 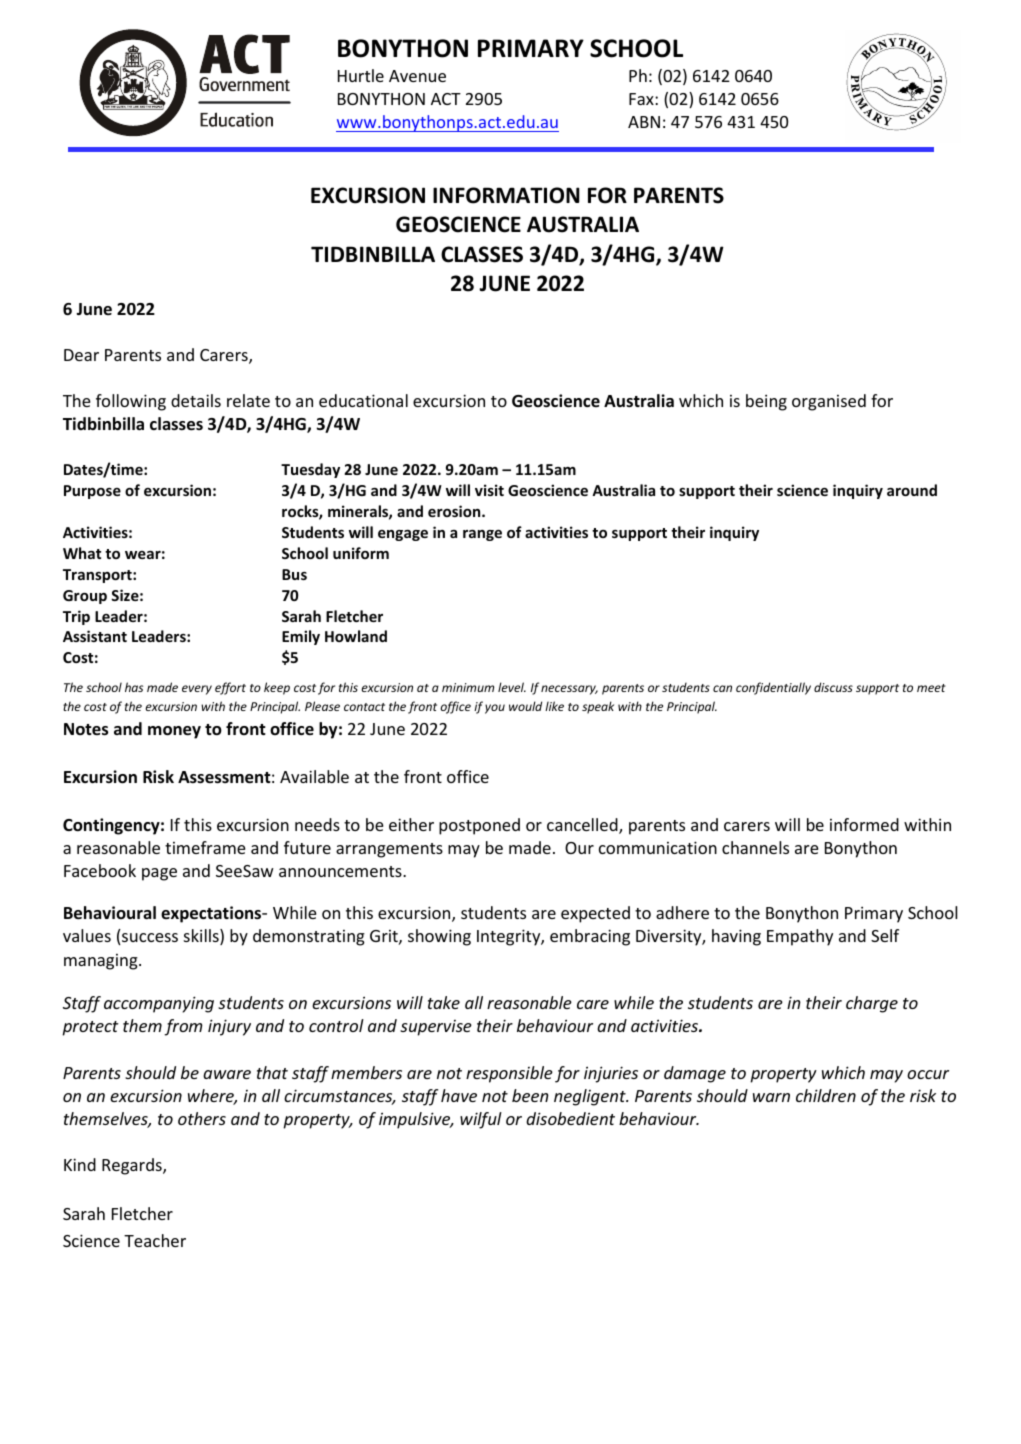 What do you see at coordinates (82, 553) in the screenshot?
I see `What` at bounding box center [82, 553].
